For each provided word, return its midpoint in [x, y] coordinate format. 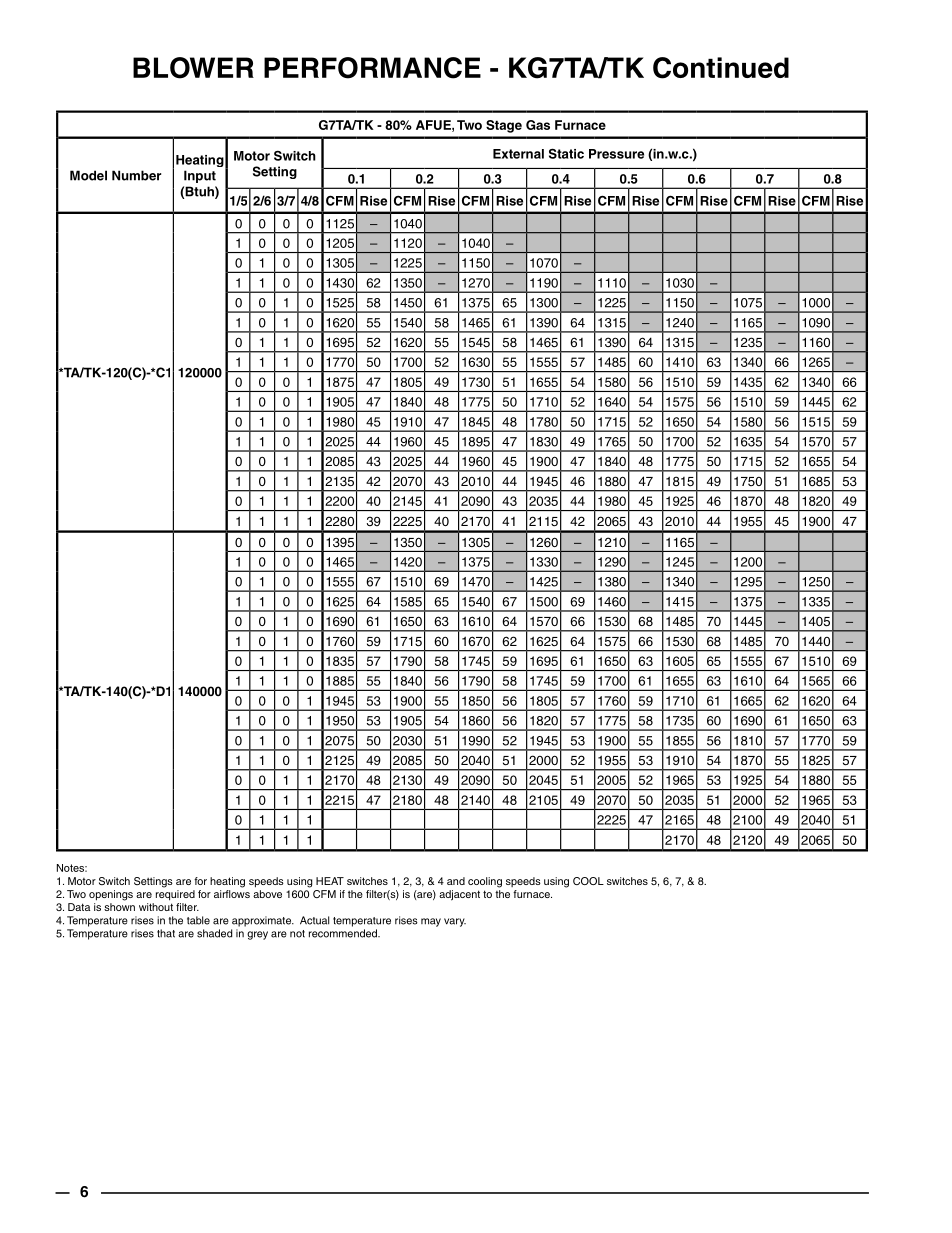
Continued [721, 68]
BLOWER [193, 68]
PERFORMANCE [372, 68]
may [431, 922]
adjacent [459, 895]
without [156, 907]
